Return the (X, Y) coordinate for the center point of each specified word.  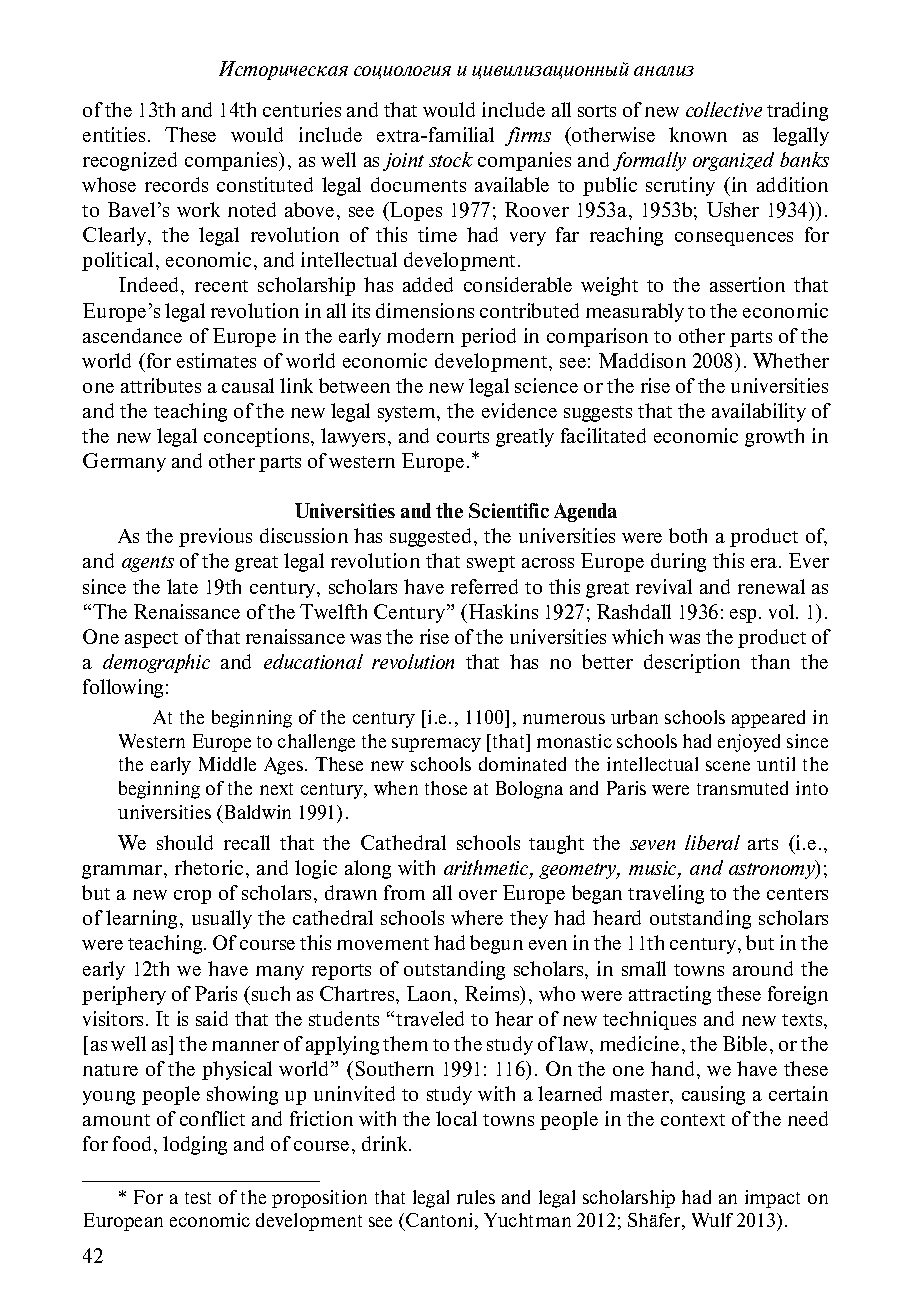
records (176, 184)
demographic (156, 663)
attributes (161, 385)
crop (192, 897)
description (692, 663)
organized (733, 161)
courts (463, 437)
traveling (666, 894)
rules (476, 1197)
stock (451, 159)
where (477, 917)
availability (759, 412)
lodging (195, 1145)
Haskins (503, 611)
